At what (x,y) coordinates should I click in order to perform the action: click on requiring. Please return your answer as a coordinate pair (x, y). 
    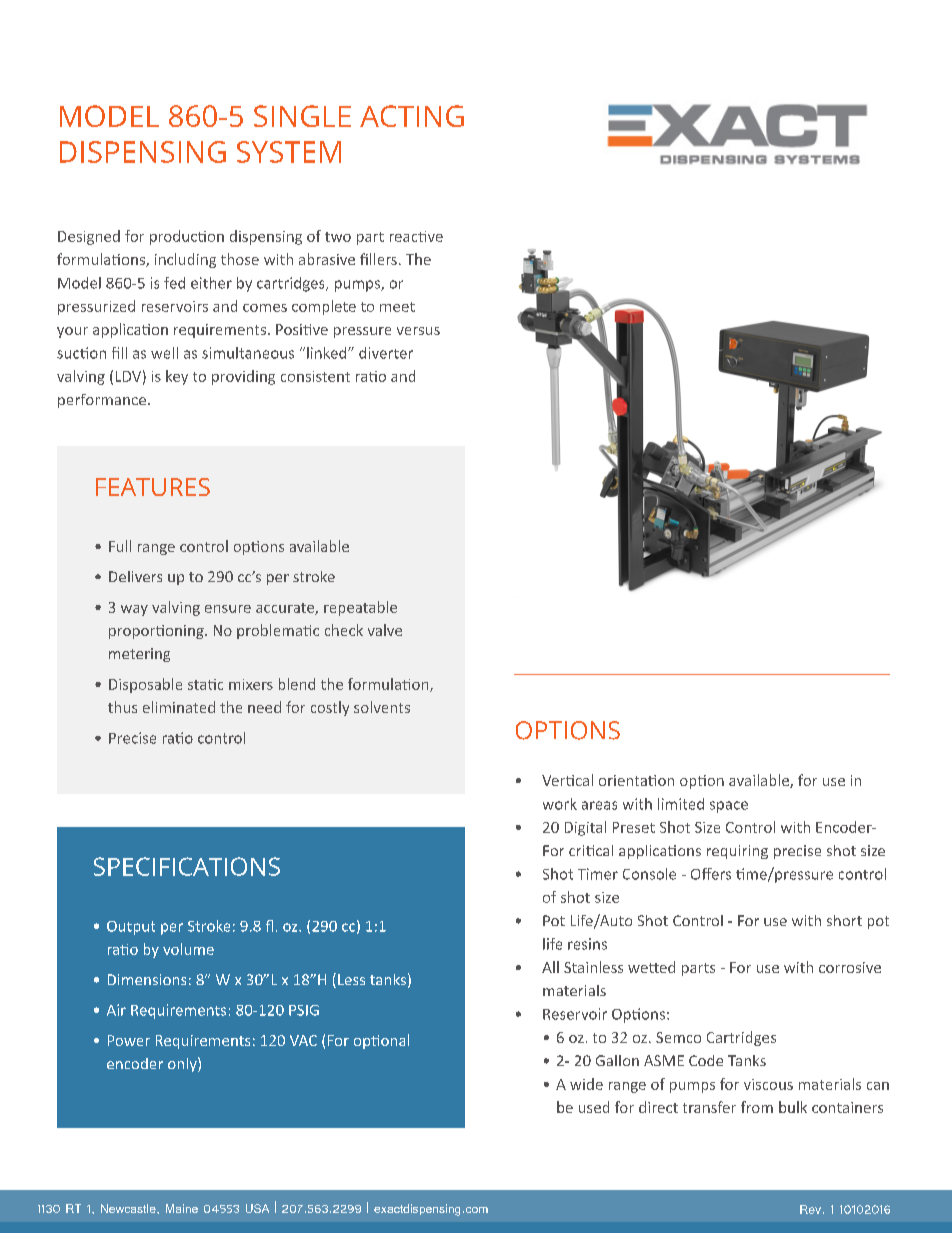
    Looking at the image, I should click on (737, 852).
